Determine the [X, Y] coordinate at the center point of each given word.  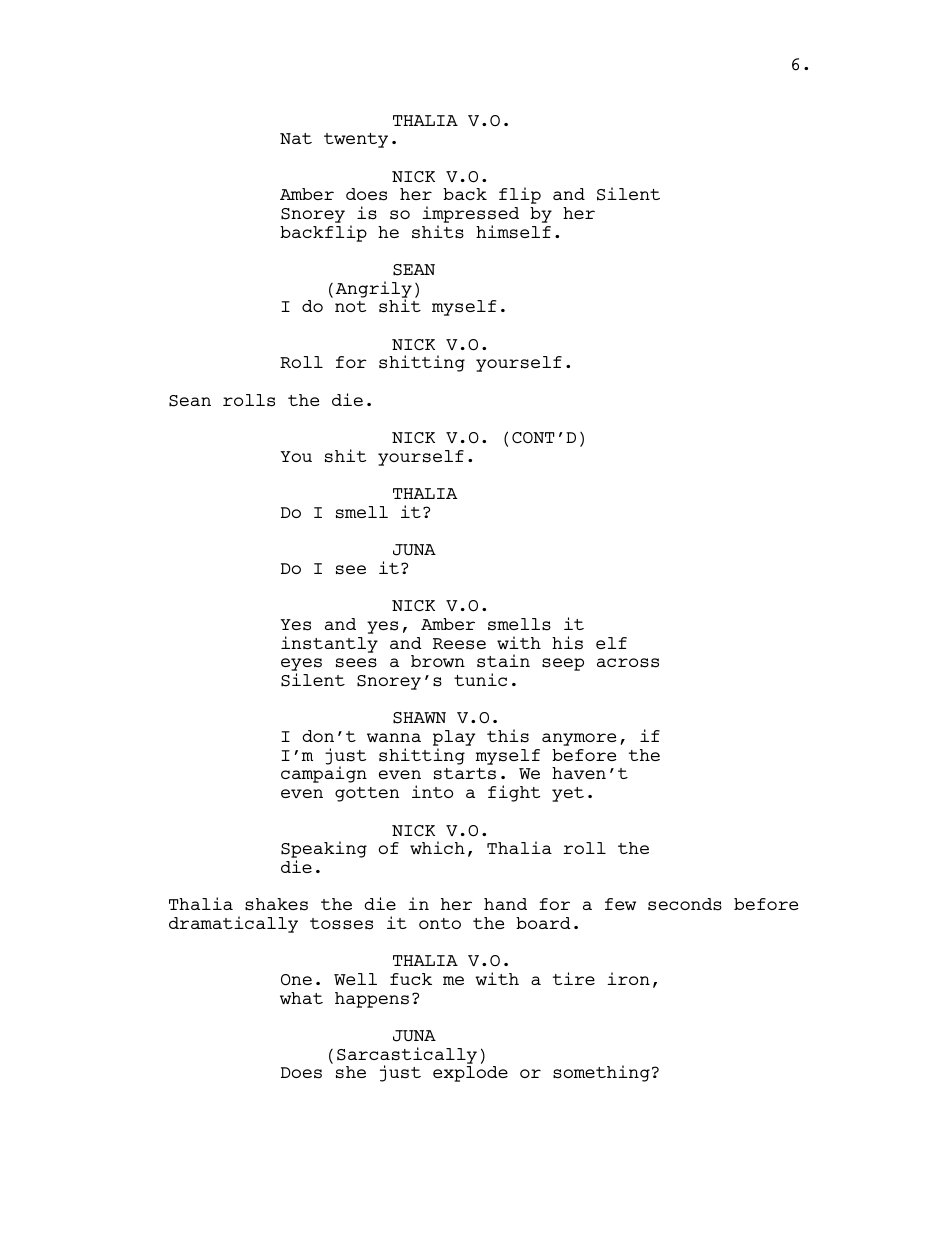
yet [568, 794]
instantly [329, 644]
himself [513, 232]
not [350, 306]
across [628, 663]
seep [563, 664]
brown [438, 661]
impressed [470, 216]
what [301, 998]
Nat [296, 138]
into [432, 791]
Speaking [324, 851]
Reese [459, 644]
